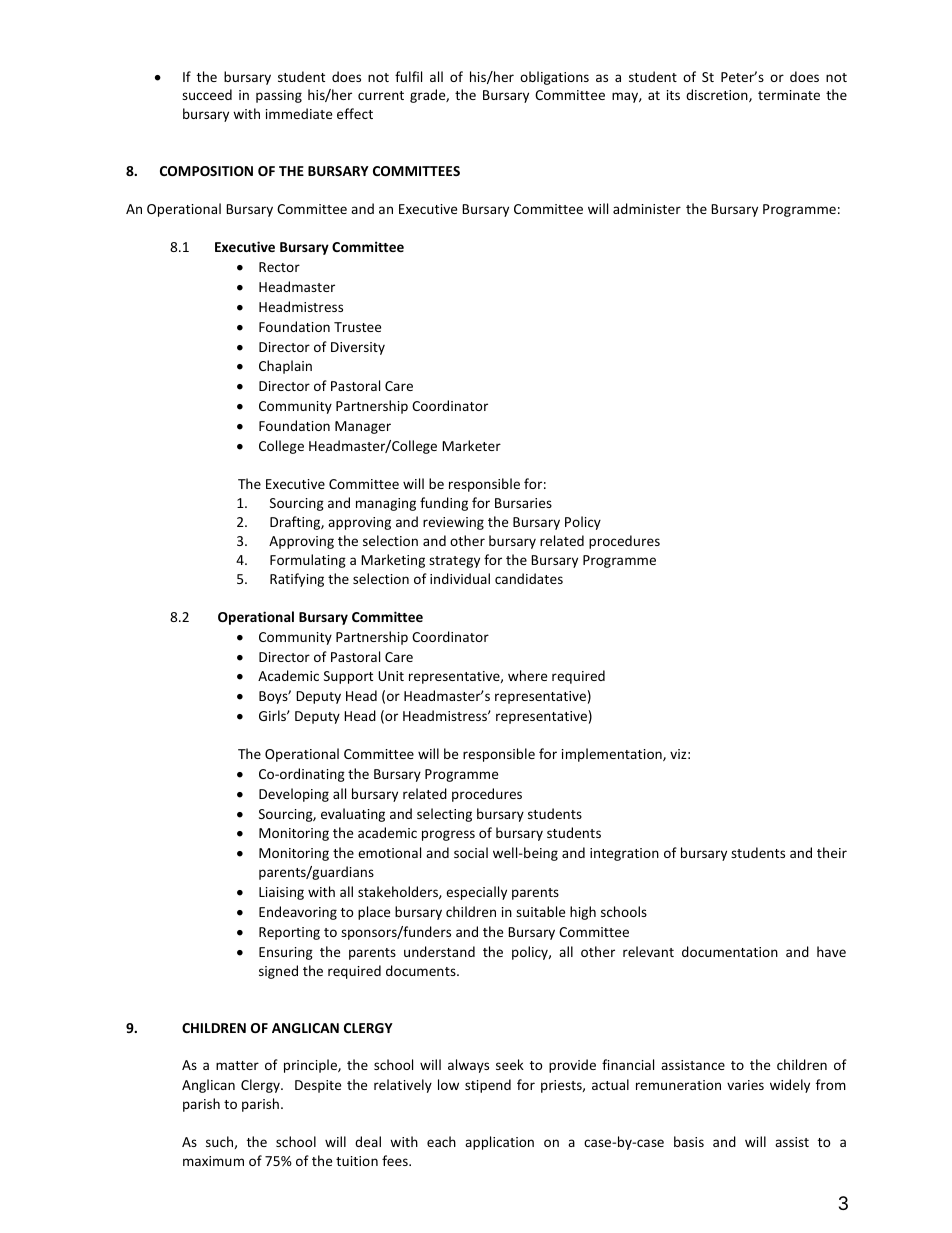 Image resolution: width=952 pixels, height=1233 pixels. What do you see at coordinates (613, 755) in the screenshot?
I see `implementation` at bounding box center [613, 755].
